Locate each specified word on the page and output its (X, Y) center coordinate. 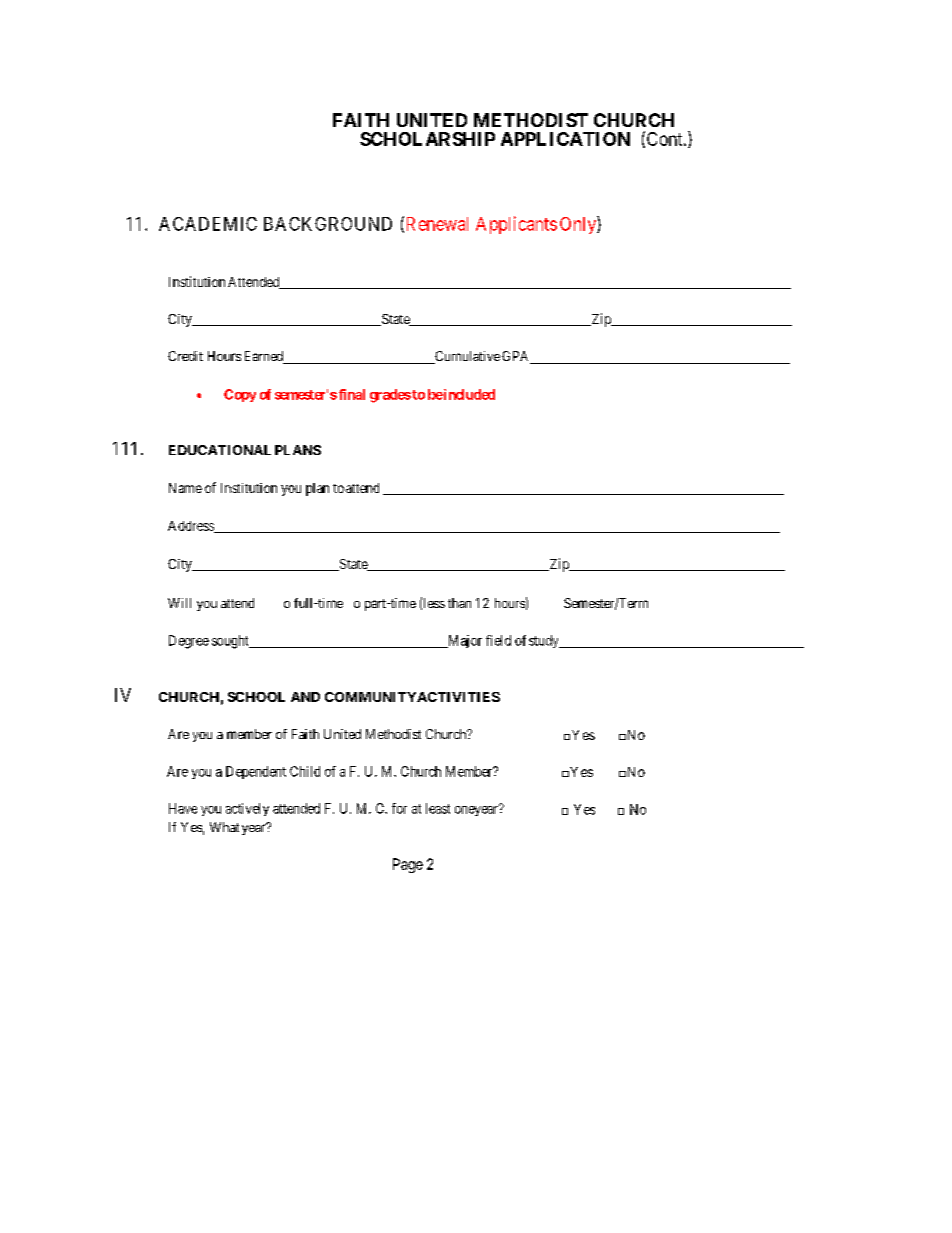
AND (305, 697)
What (224, 827)
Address (192, 527)
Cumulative (466, 357)
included (468, 394)
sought (231, 642)
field (498, 640)
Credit (185, 356)
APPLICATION (565, 139)
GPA (517, 357)
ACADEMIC (208, 224)
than (459, 603)
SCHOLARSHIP (427, 139)
